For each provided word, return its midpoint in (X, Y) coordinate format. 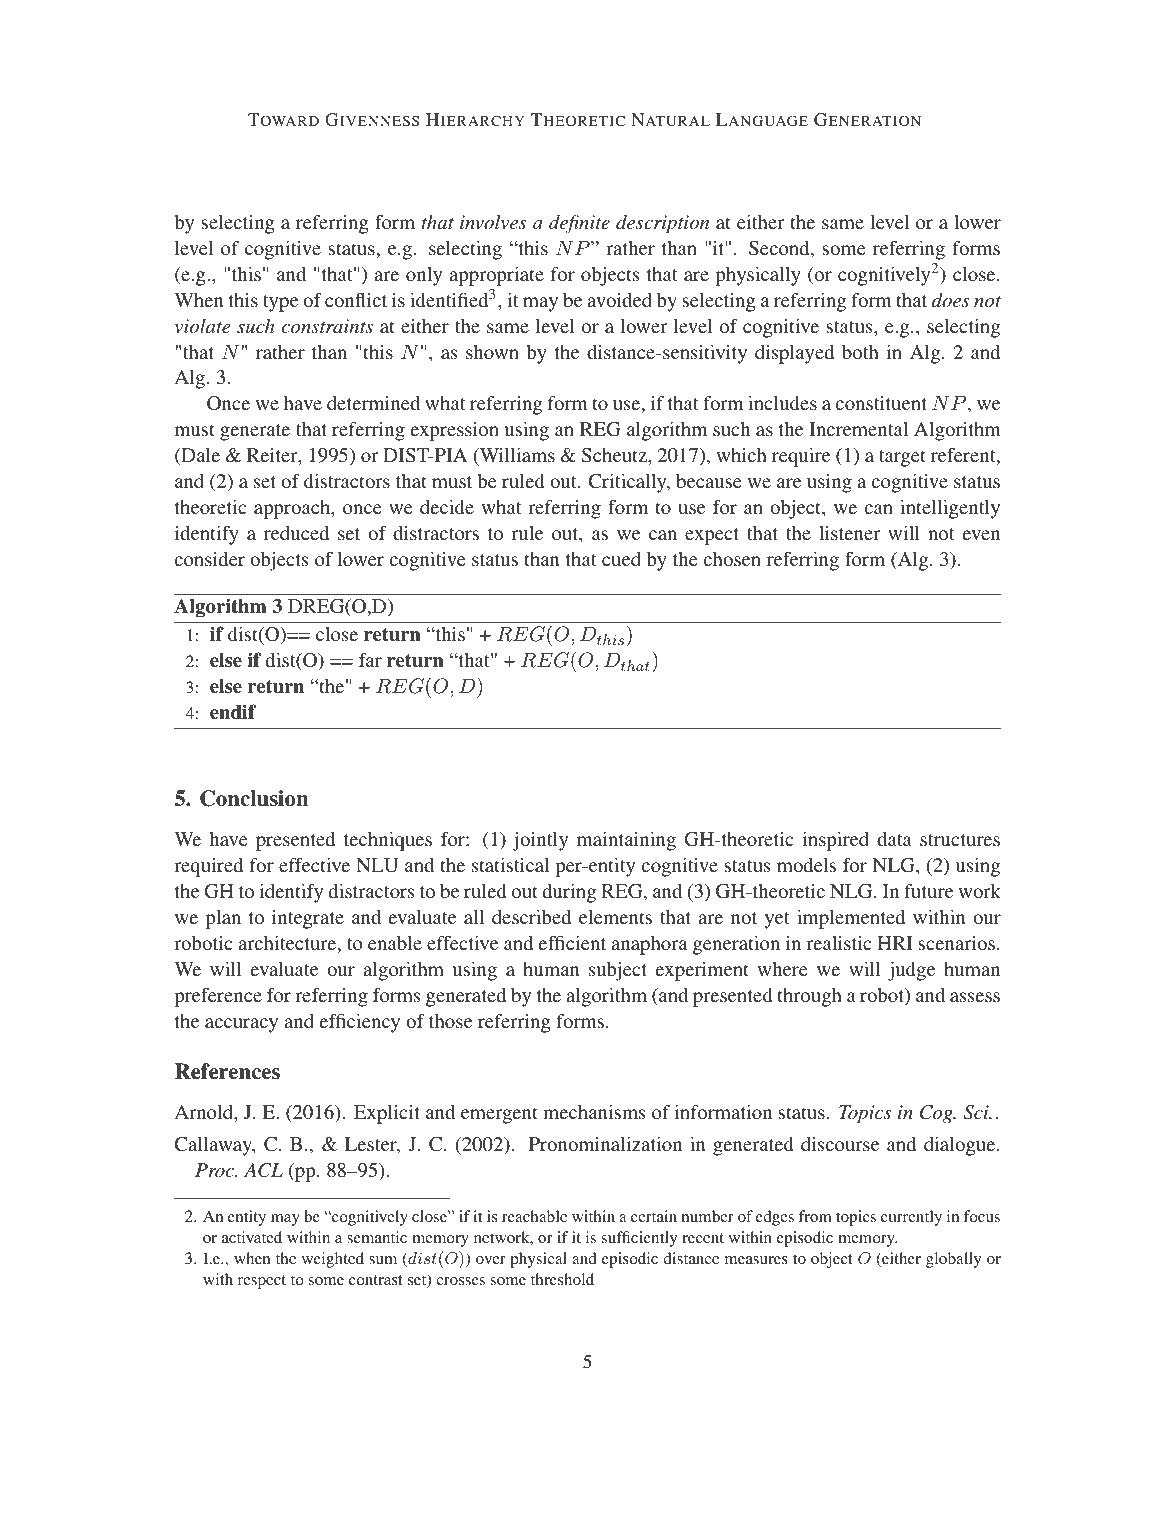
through (810, 997)
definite (579, 224)
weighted (333, 1260)
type (280, 303)
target (902, 458)
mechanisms (594, 1112)
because (709, 481)
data (894, 839)
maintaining (626, 841)
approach (293, 509)
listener (849, 533)
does (951, 300)
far (370, 659)
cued (621, 559)
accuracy (241, 1025)
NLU (377, 865)
